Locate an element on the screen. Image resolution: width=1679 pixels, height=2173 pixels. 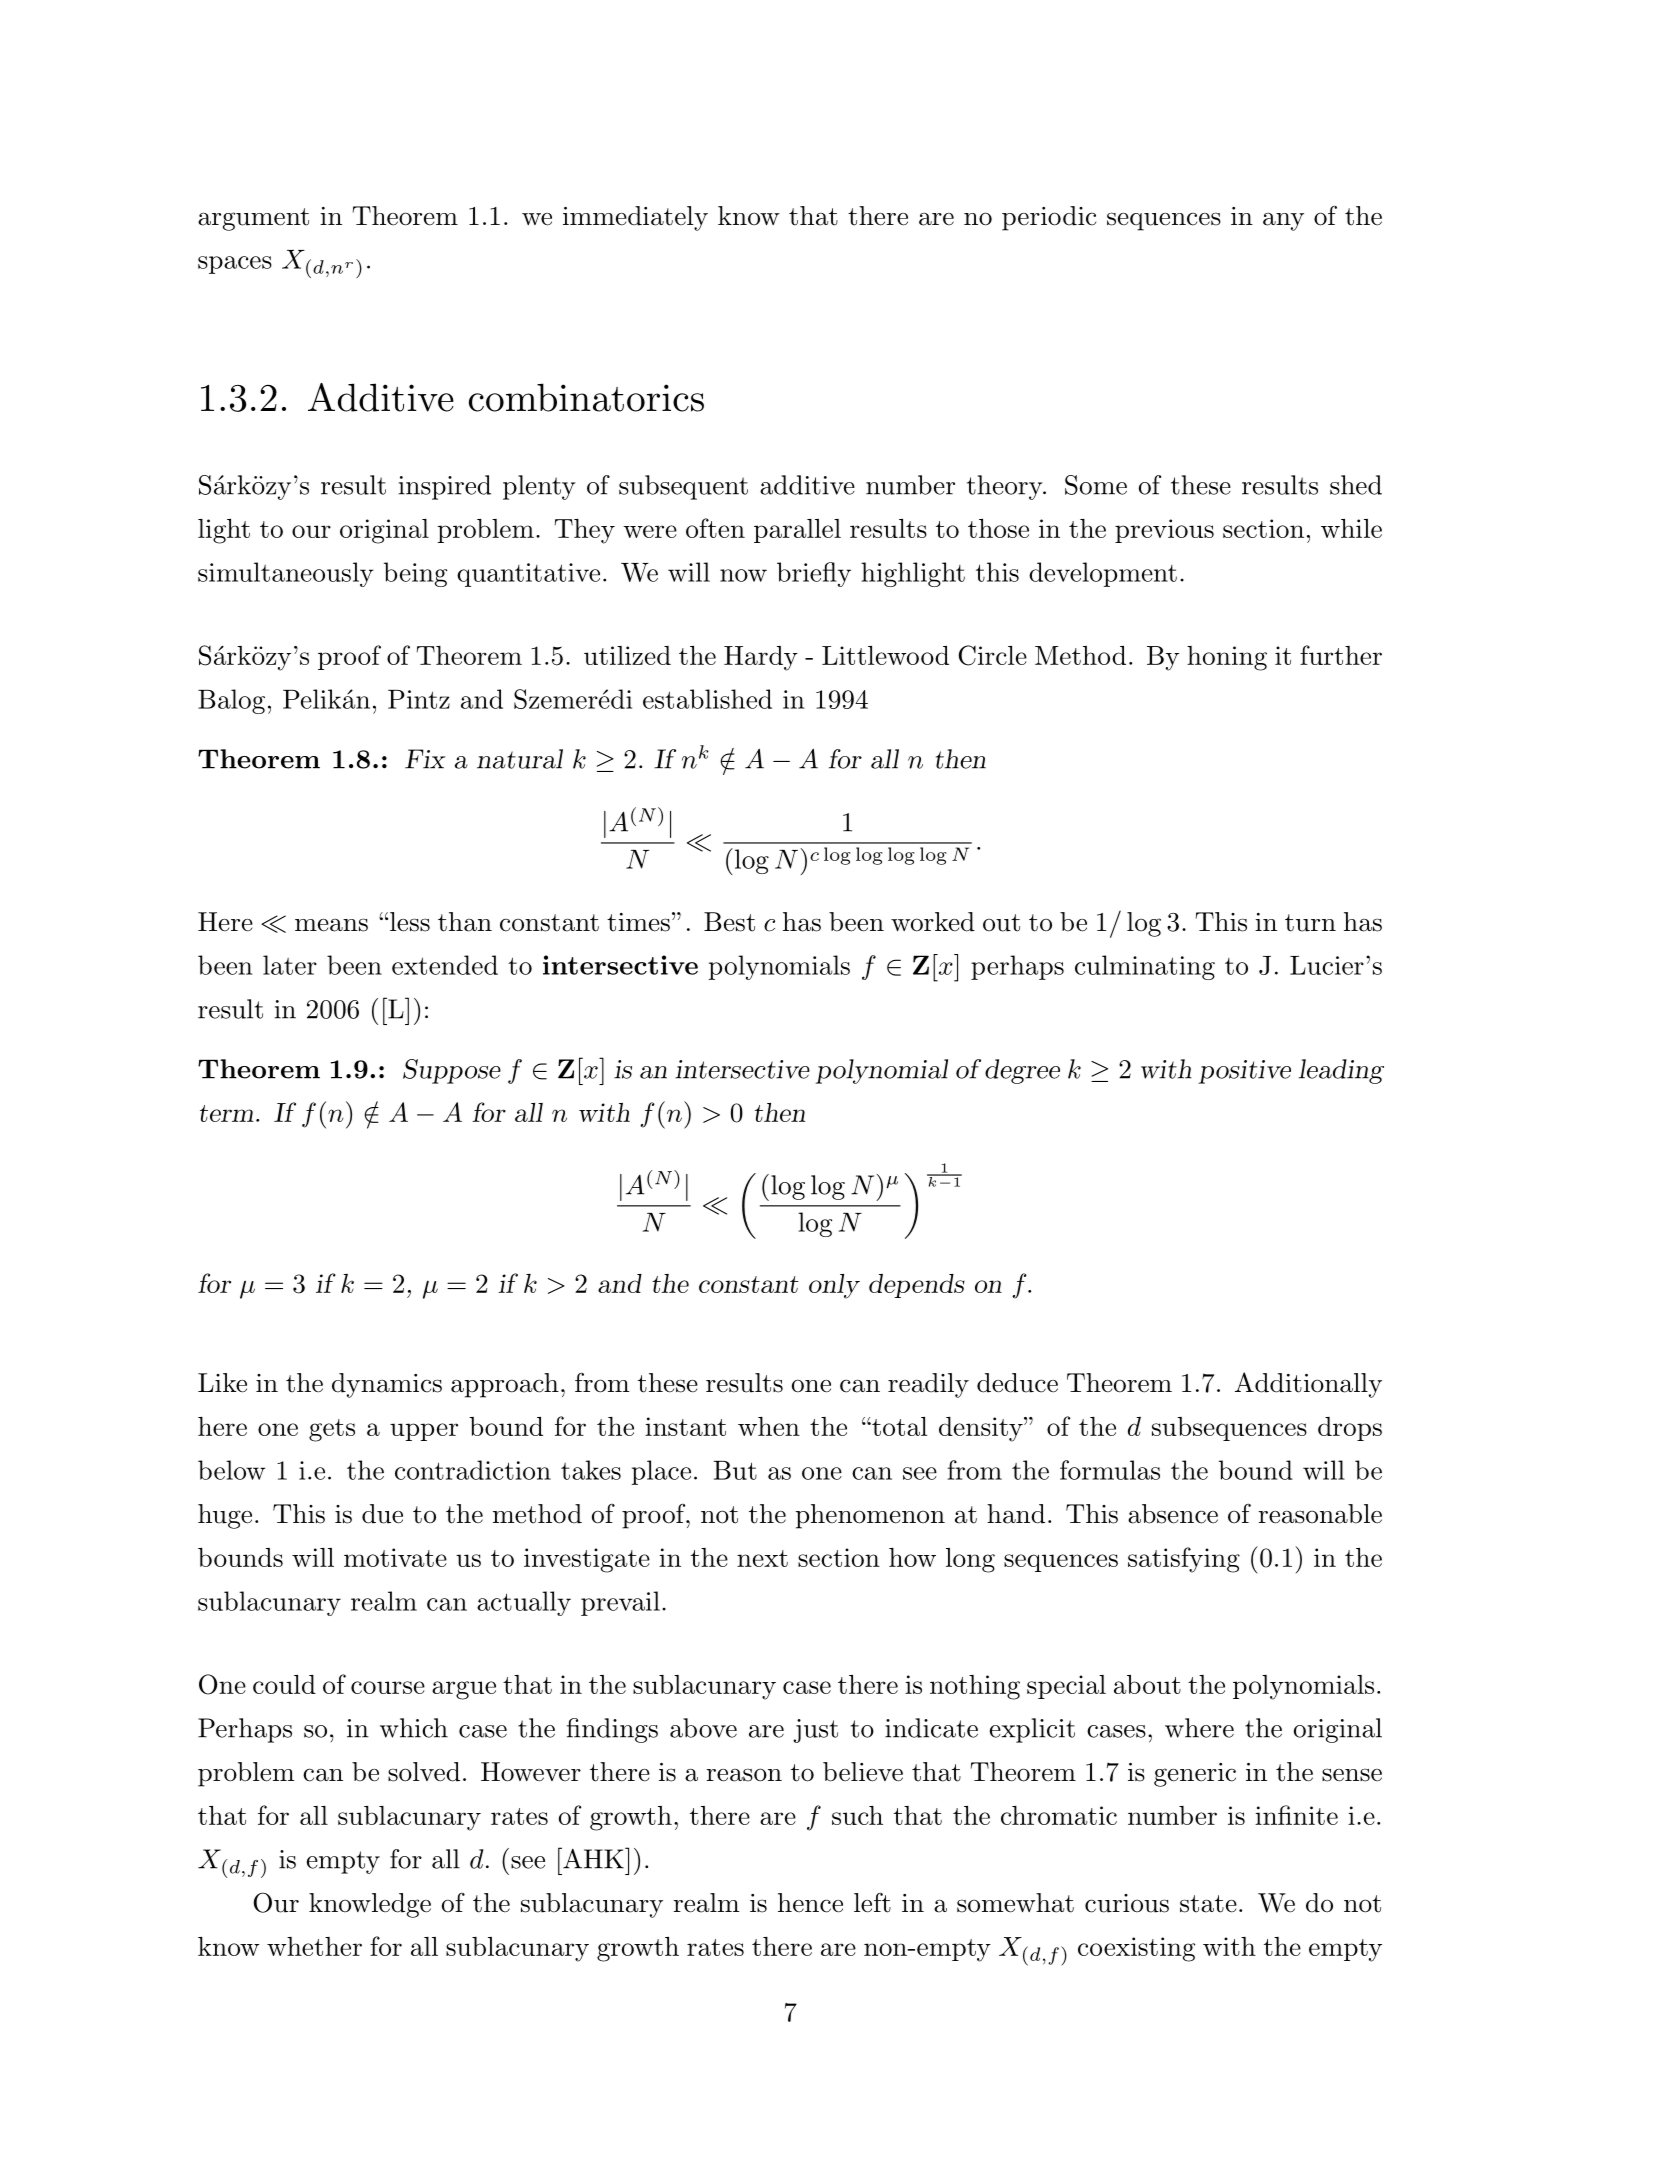
any is located at coordinates (1283, 222).
